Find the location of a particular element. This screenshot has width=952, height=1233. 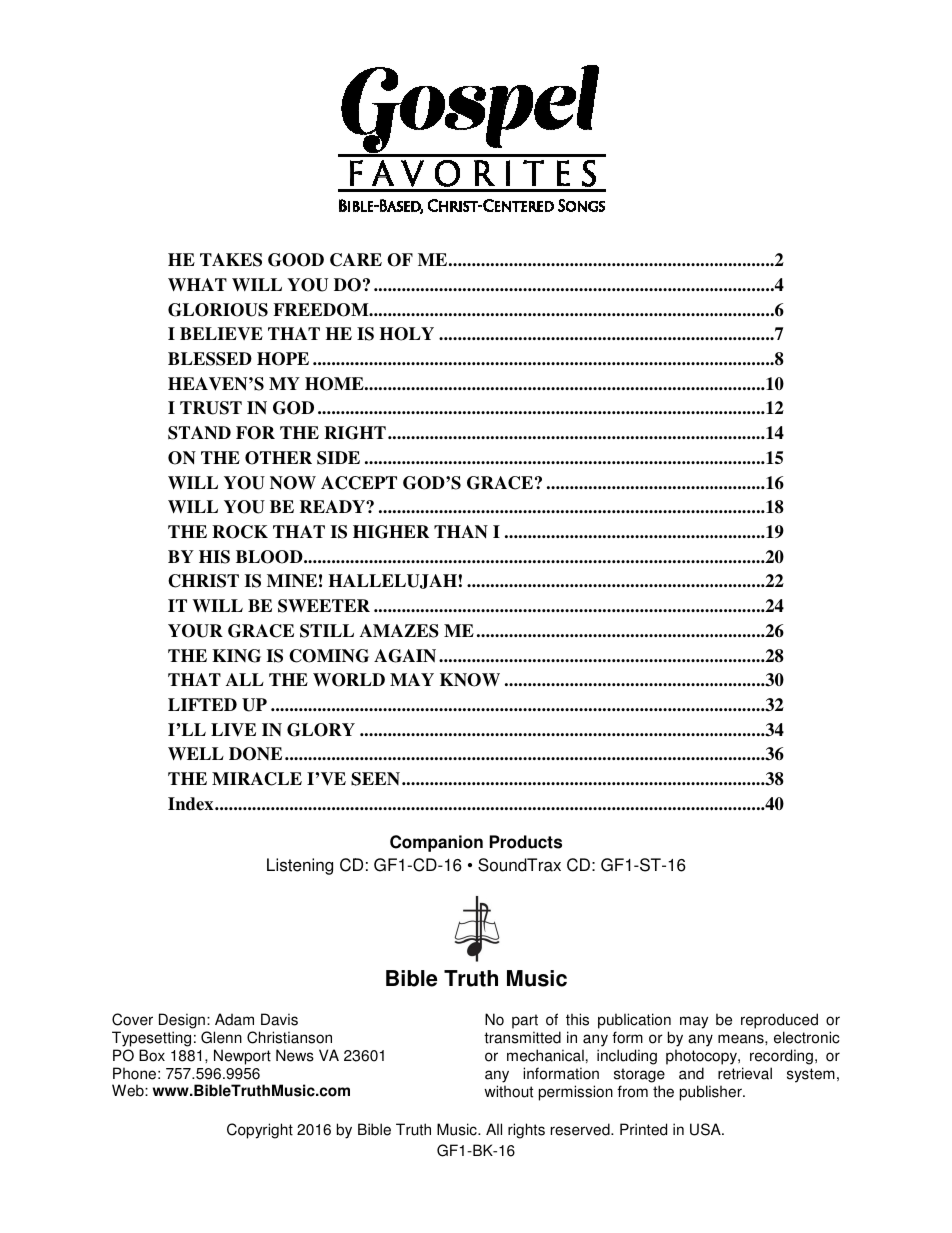

Typesetting is located at coordinates (151, 1039).
